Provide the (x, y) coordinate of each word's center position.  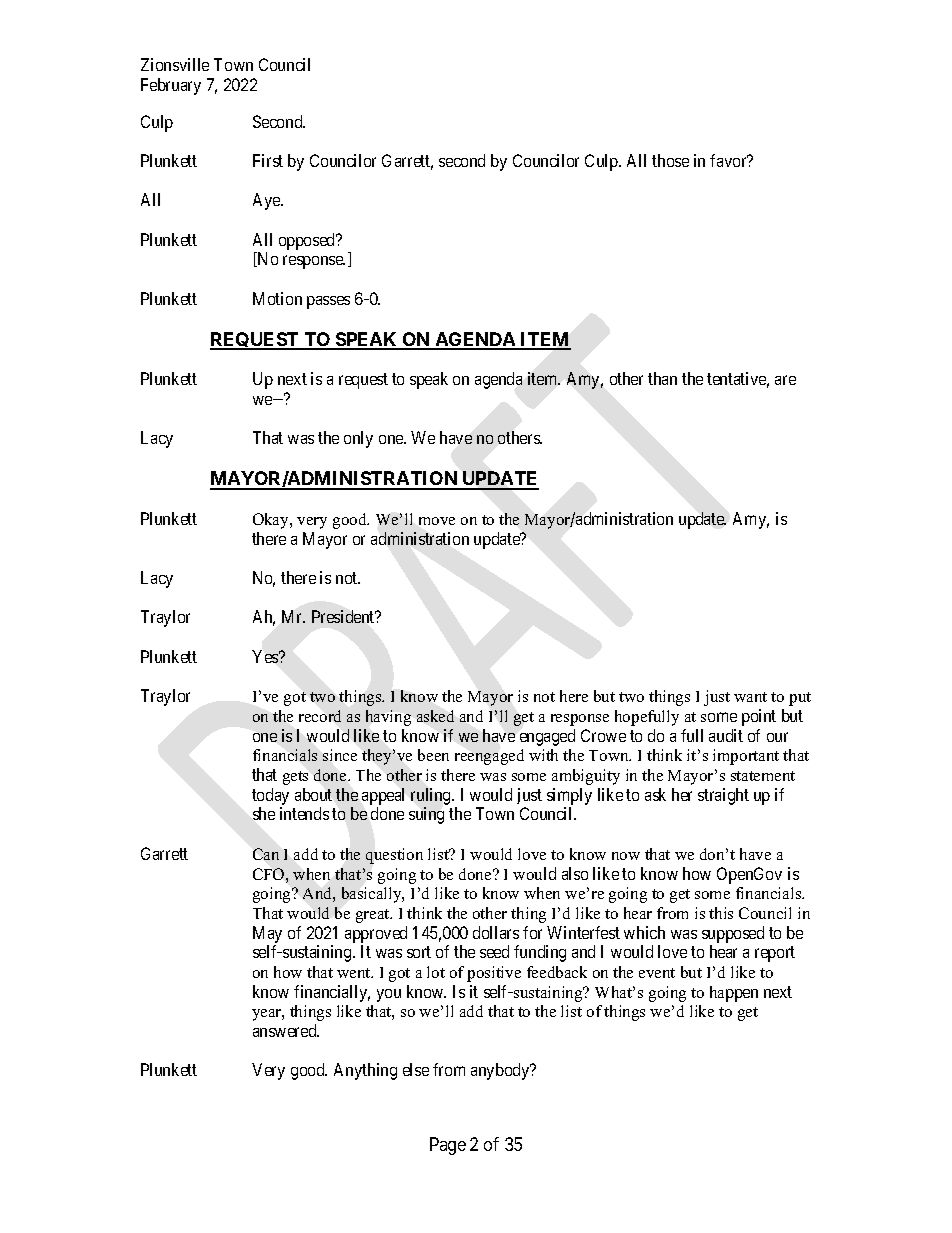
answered (286, 1030)
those (670, 160)
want (750, 697)
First (268, 160)
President (344, 616)
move (437, 521)
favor (729, 160)
